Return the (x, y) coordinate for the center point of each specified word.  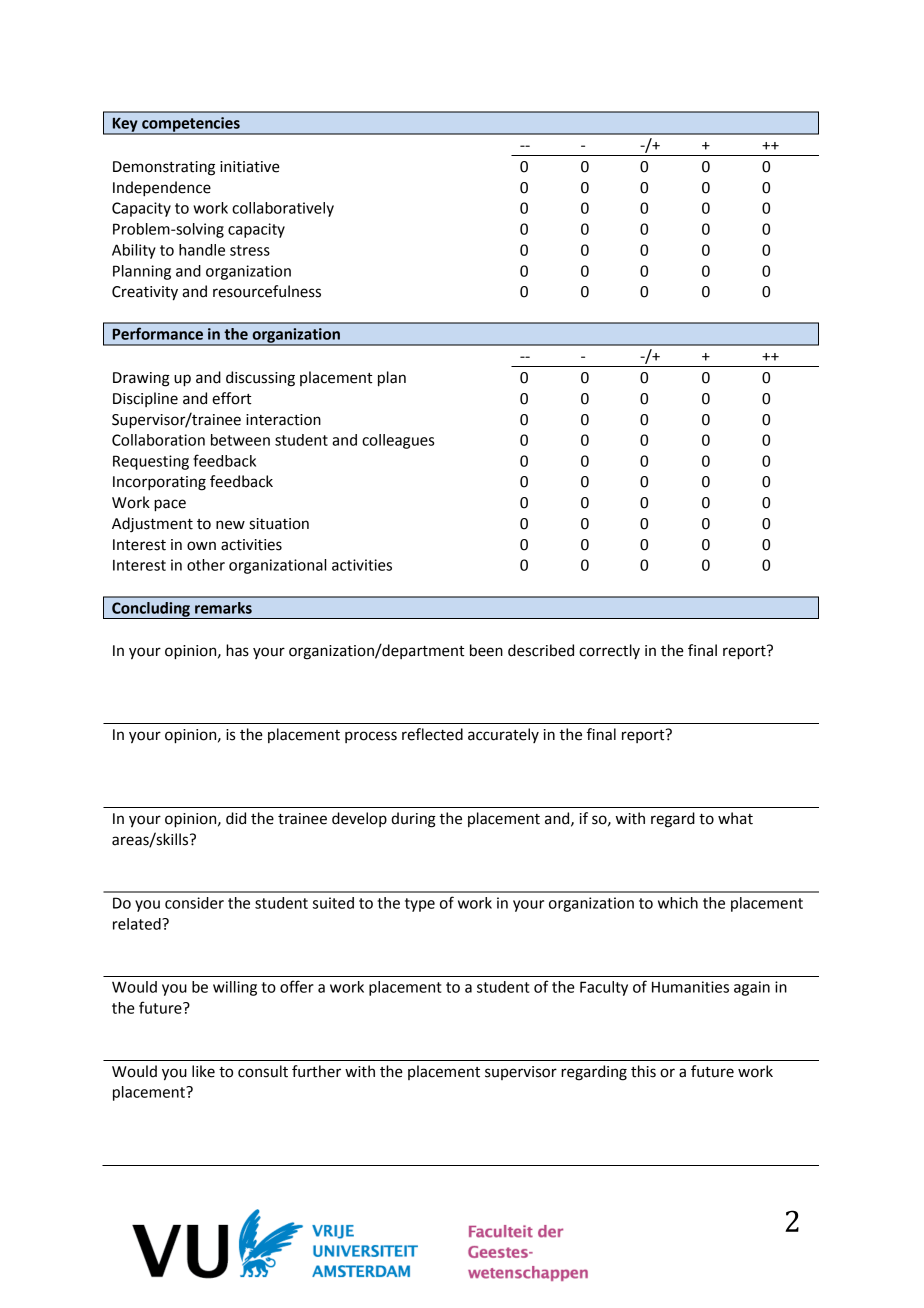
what (735, 818)
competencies (191, 125)
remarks (223, 608)
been (486, 650)
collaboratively (283, 209)
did (236, 818)
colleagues (398, 441)
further (316, 1071)
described (541, 650)
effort (231, 398)
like (203, 1071)
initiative (250, 167)
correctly (609, 651)
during (413, 820)
